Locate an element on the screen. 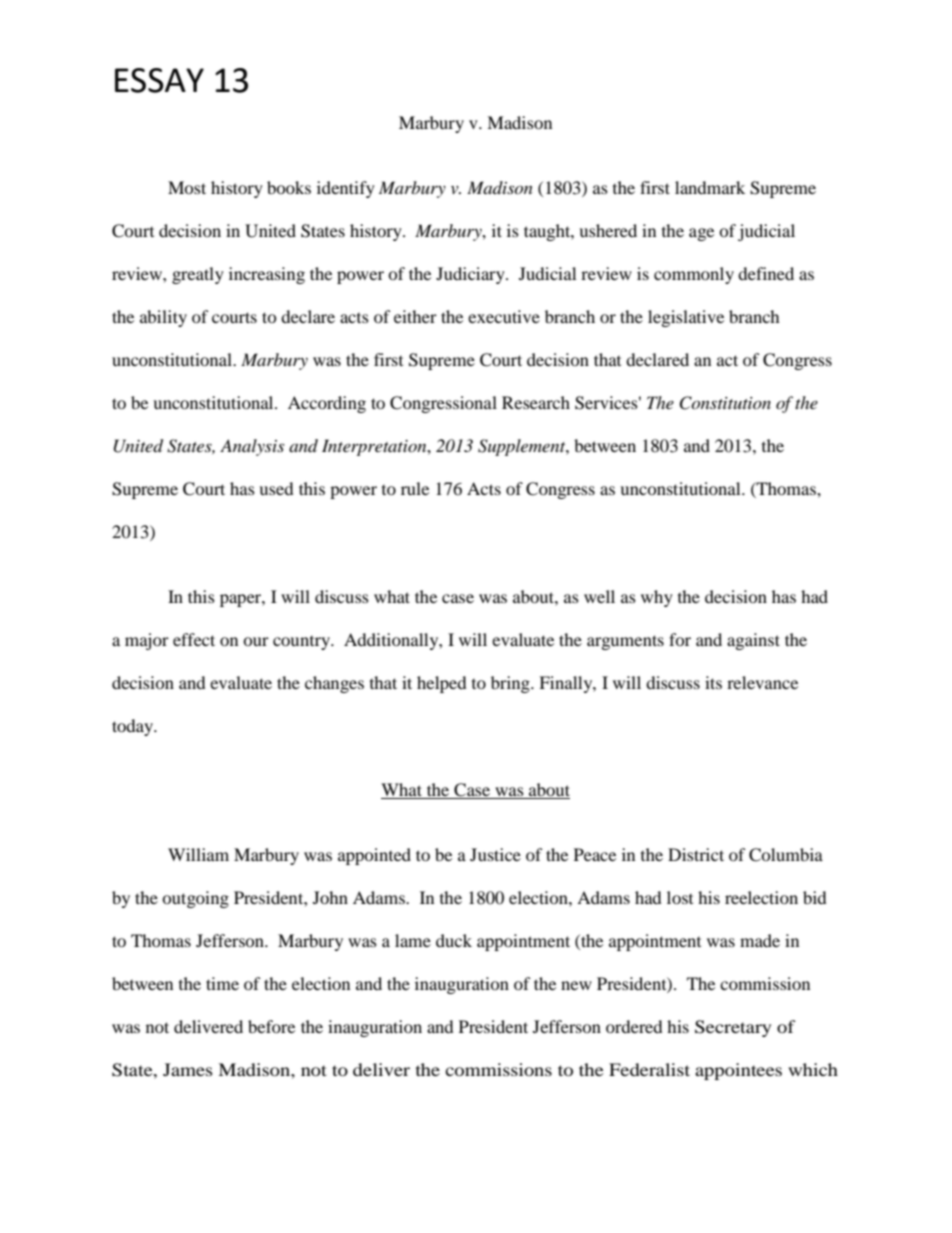 The height and width of the screenshot is (1233, 952). James is located at coordinates (188, 1069).
